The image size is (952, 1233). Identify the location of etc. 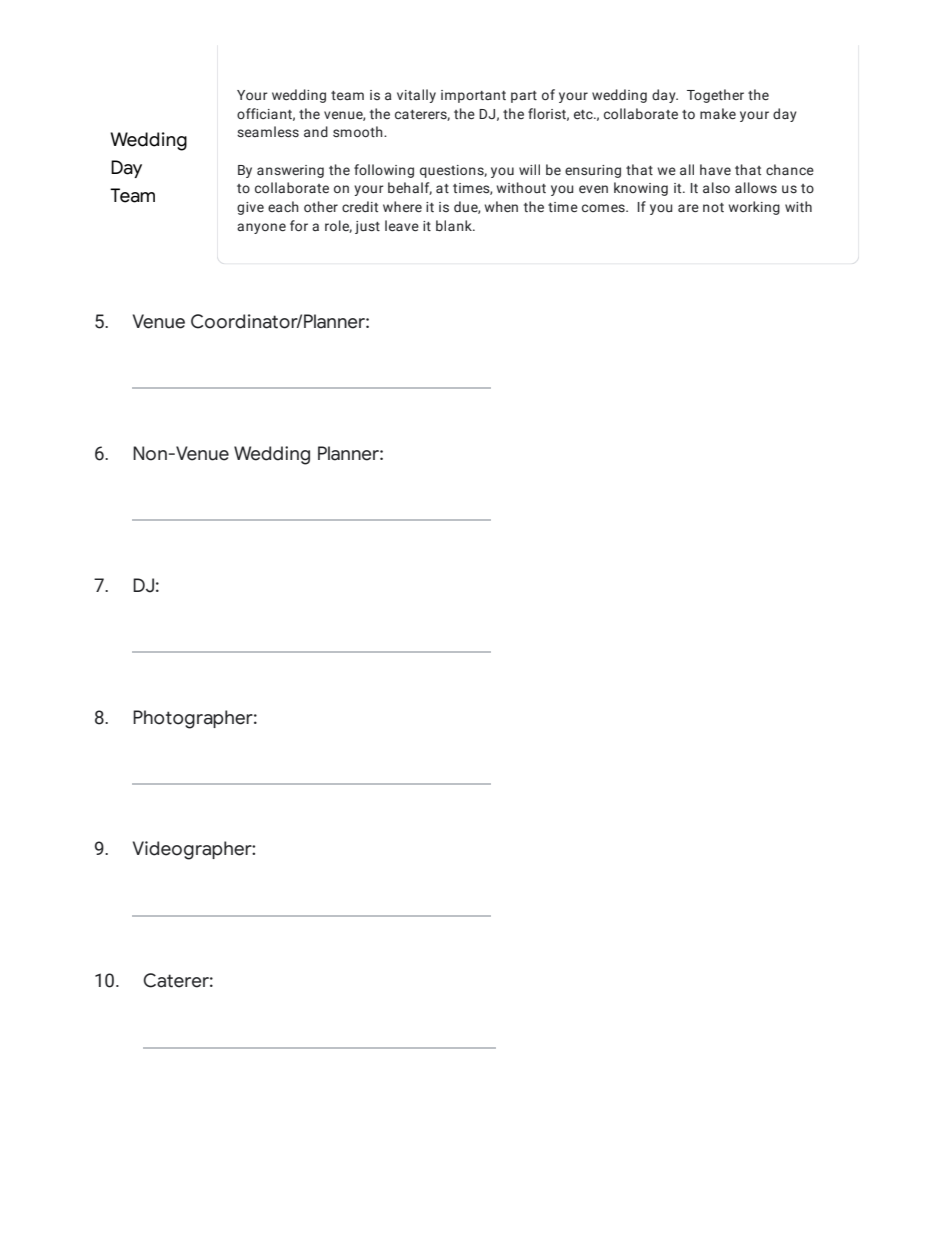
(584, 114).
